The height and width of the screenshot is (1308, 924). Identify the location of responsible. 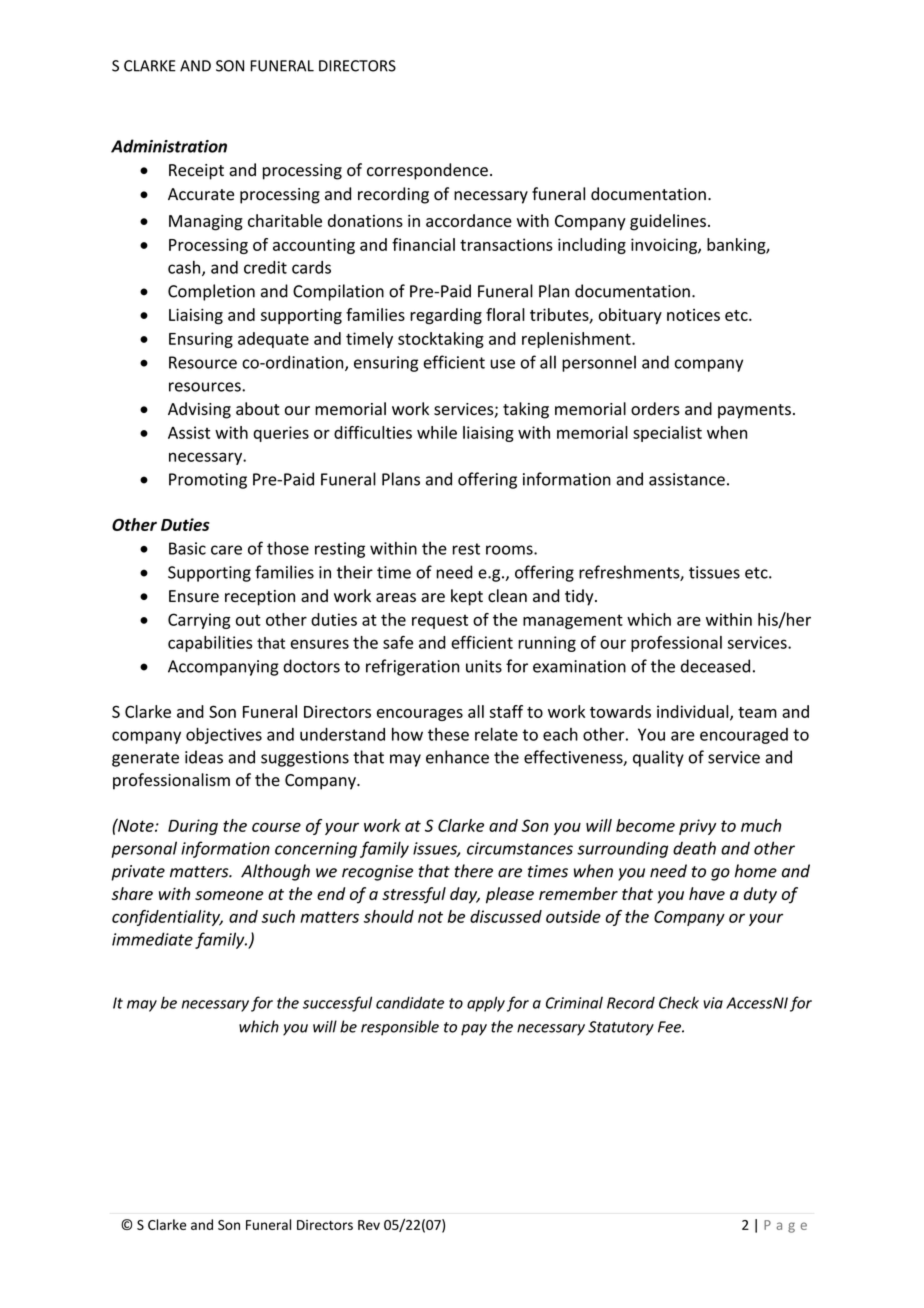
(400, 1028).
